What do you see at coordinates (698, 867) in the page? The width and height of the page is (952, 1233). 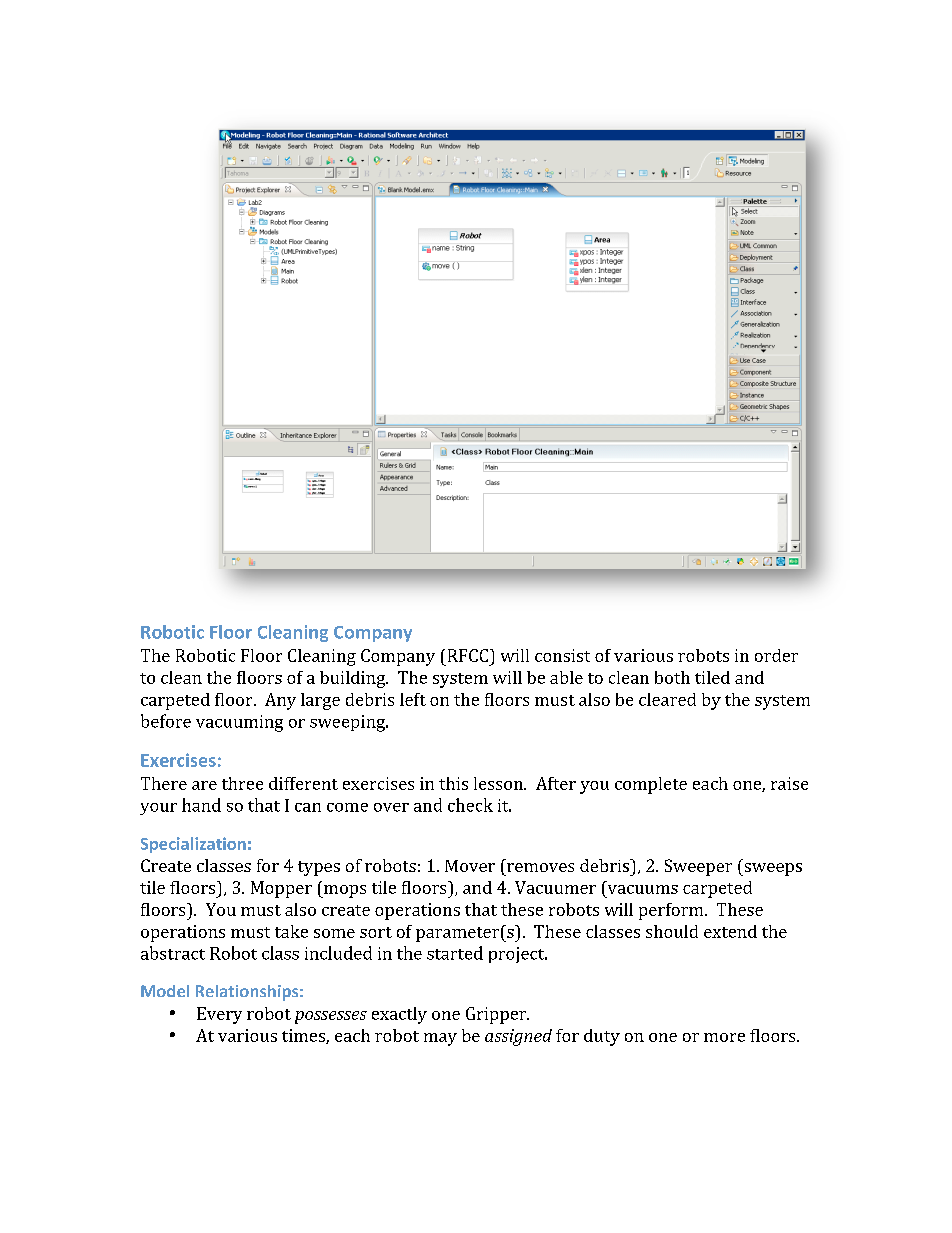 I see `Sweeper` at bounding box center [698, 867].
